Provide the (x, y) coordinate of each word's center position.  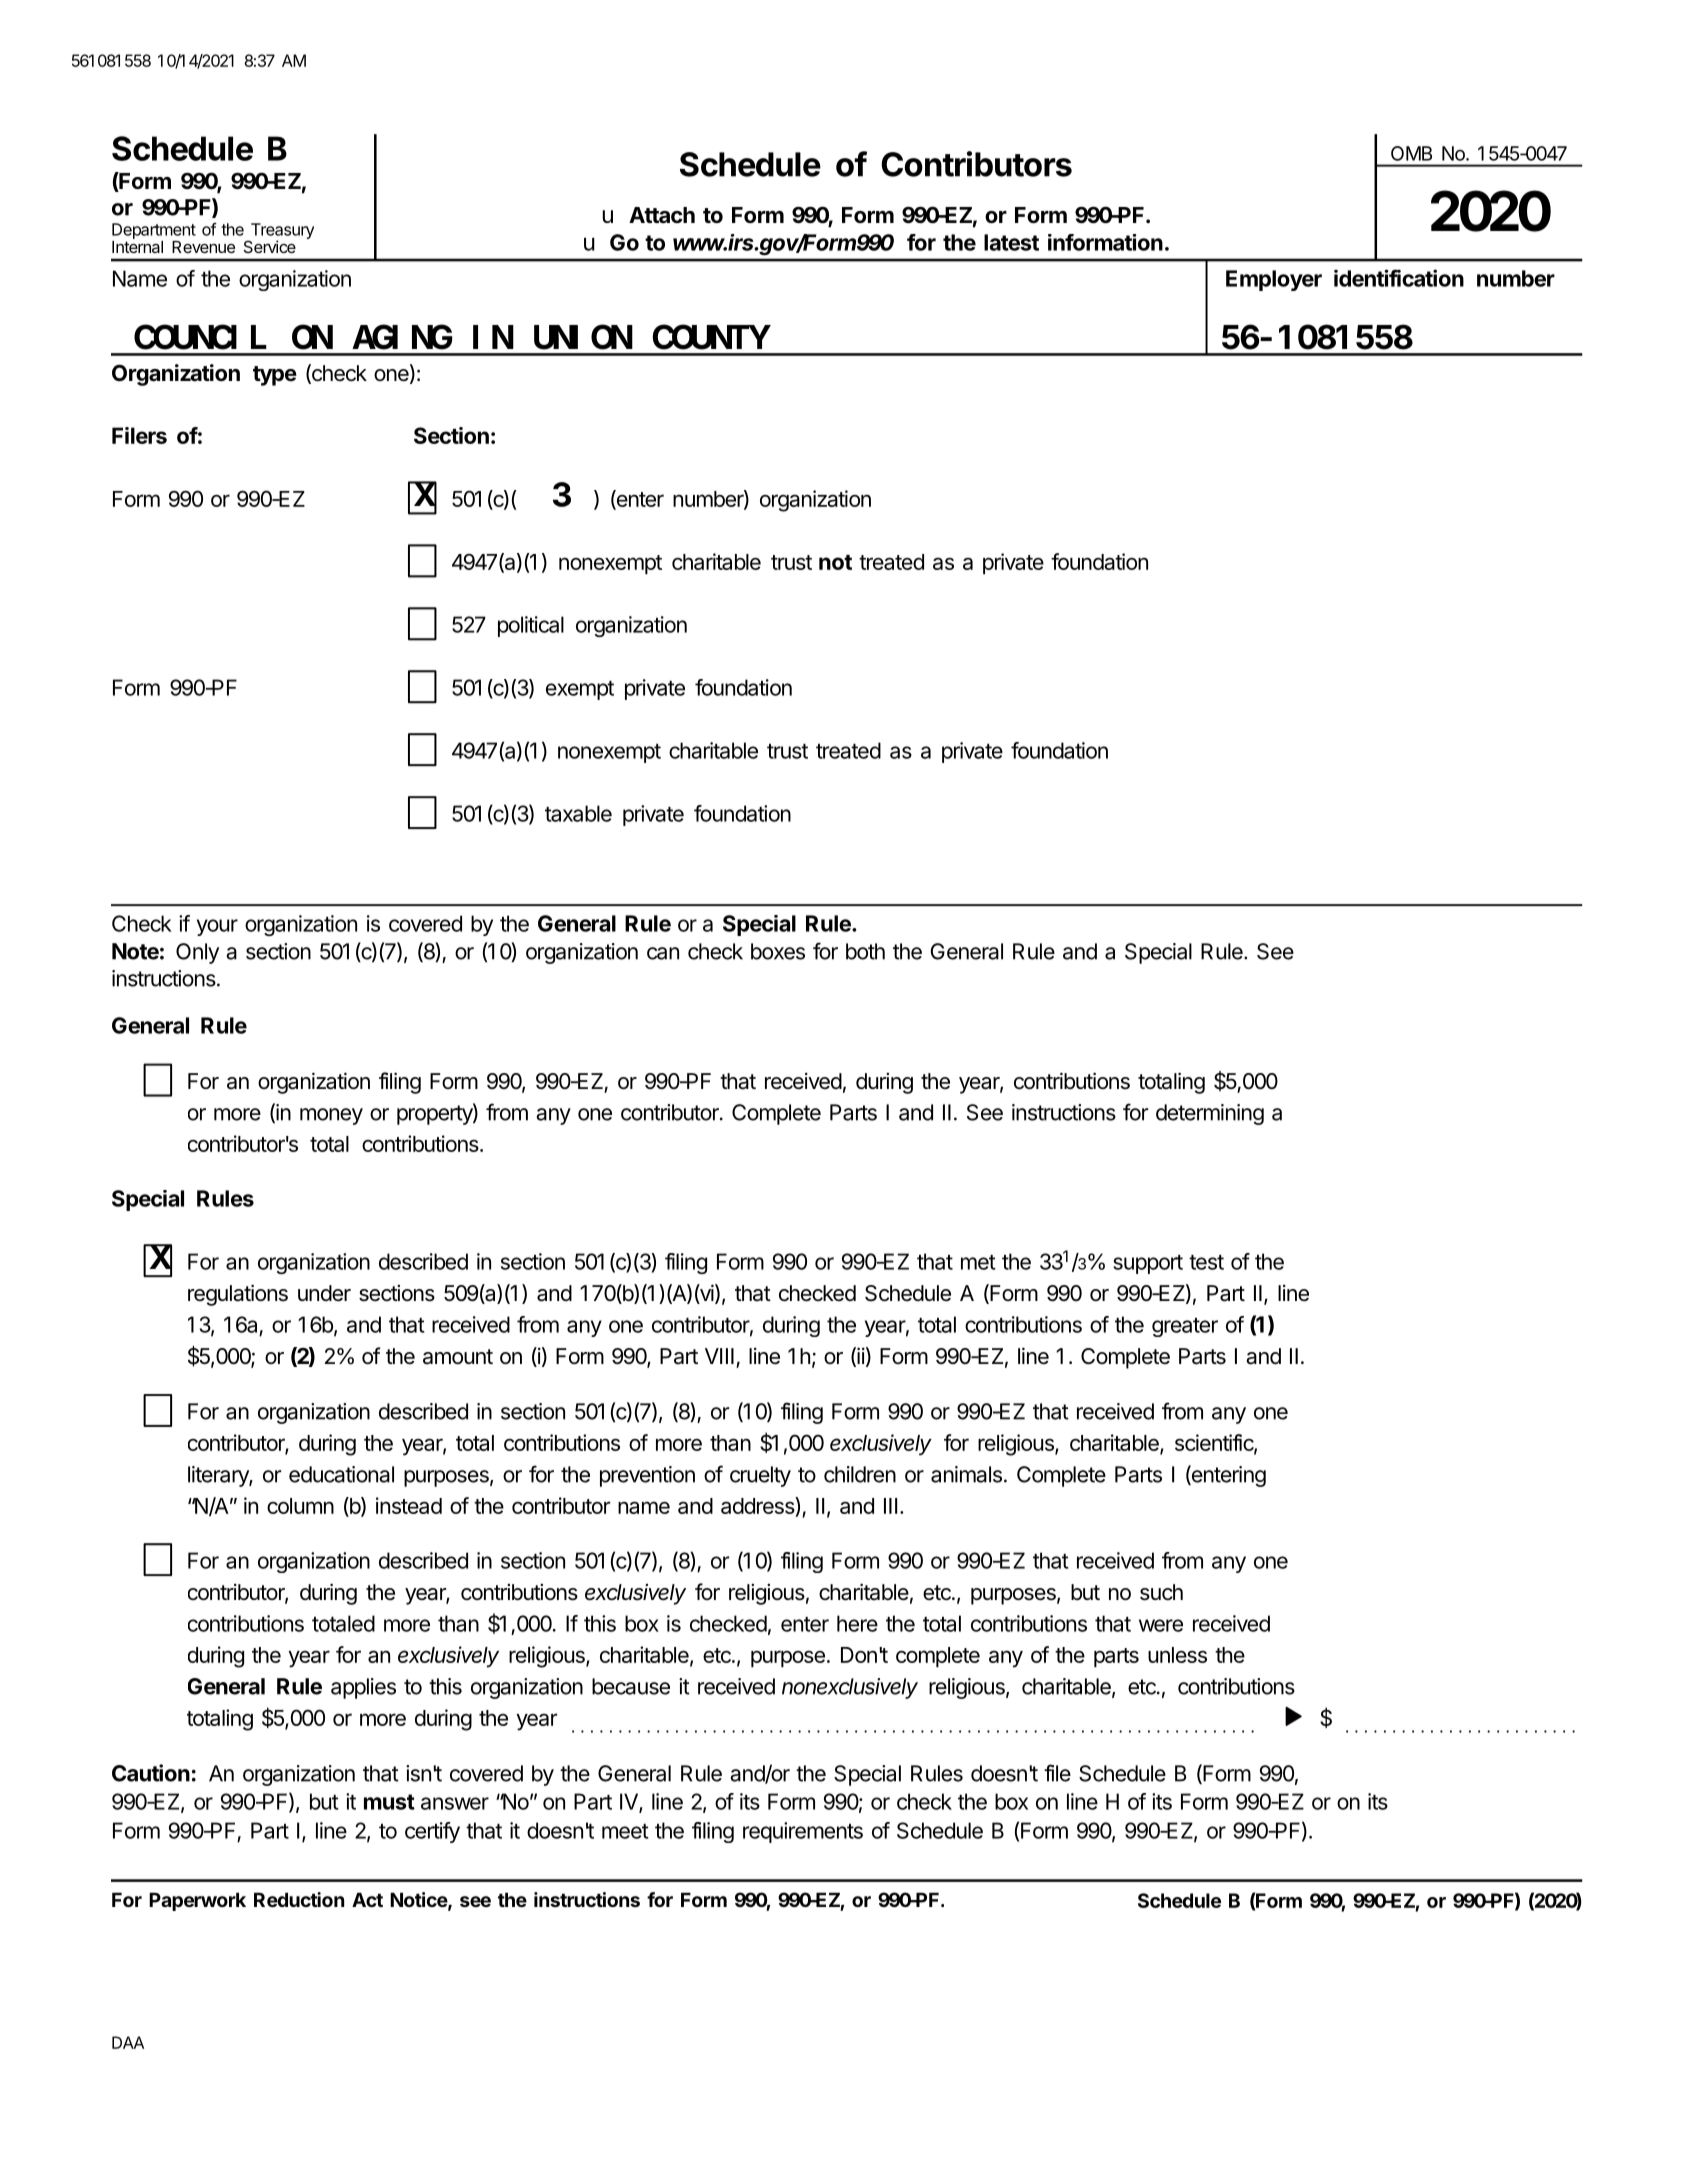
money (331, 1116)
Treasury (281, 232)
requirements (803, 1832)
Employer (1274, 280)
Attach (662, 215)
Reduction (299, 1899)
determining (1210, 1114)
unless (1177, 1655)
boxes (778, 951)
